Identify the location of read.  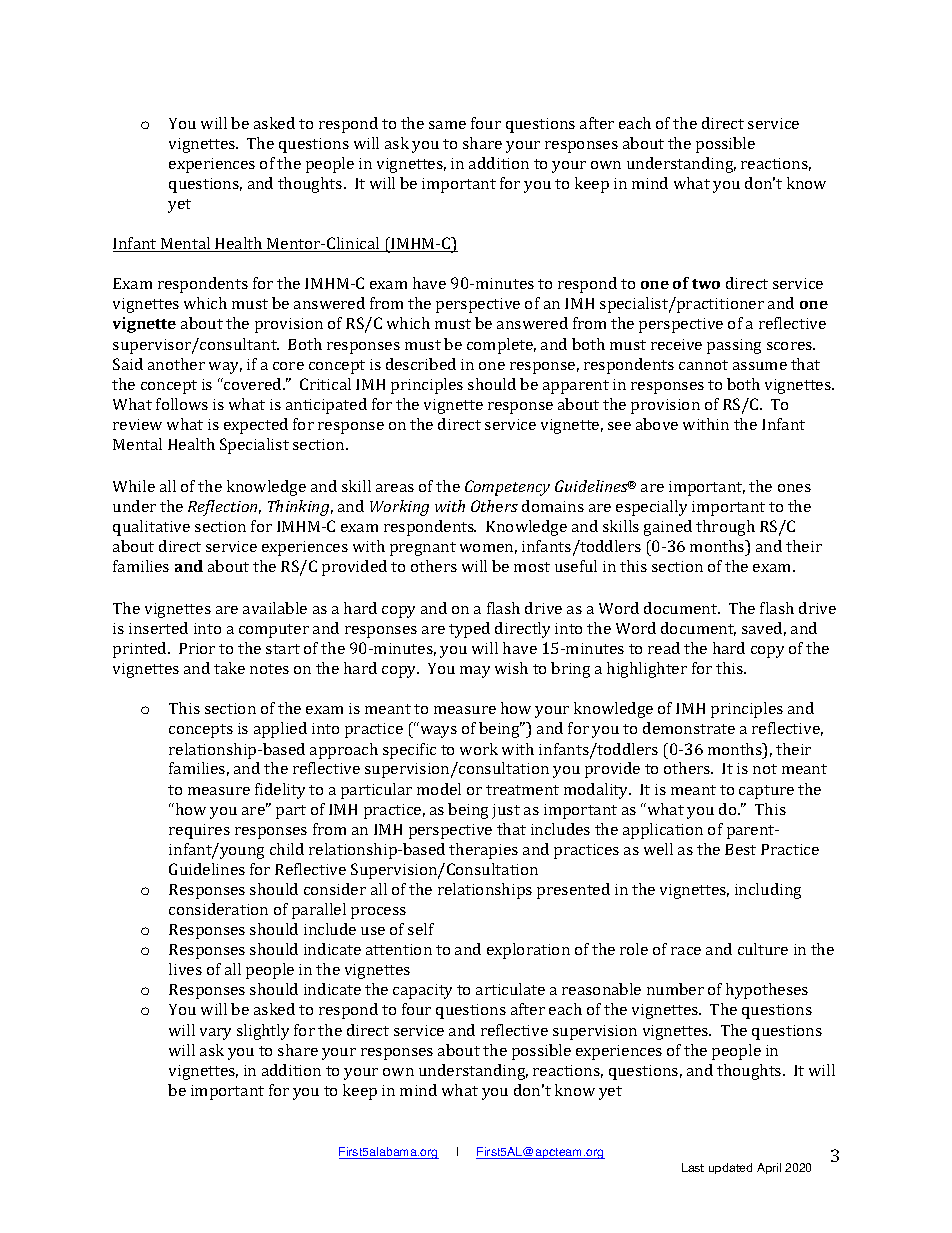
(664, 648).
